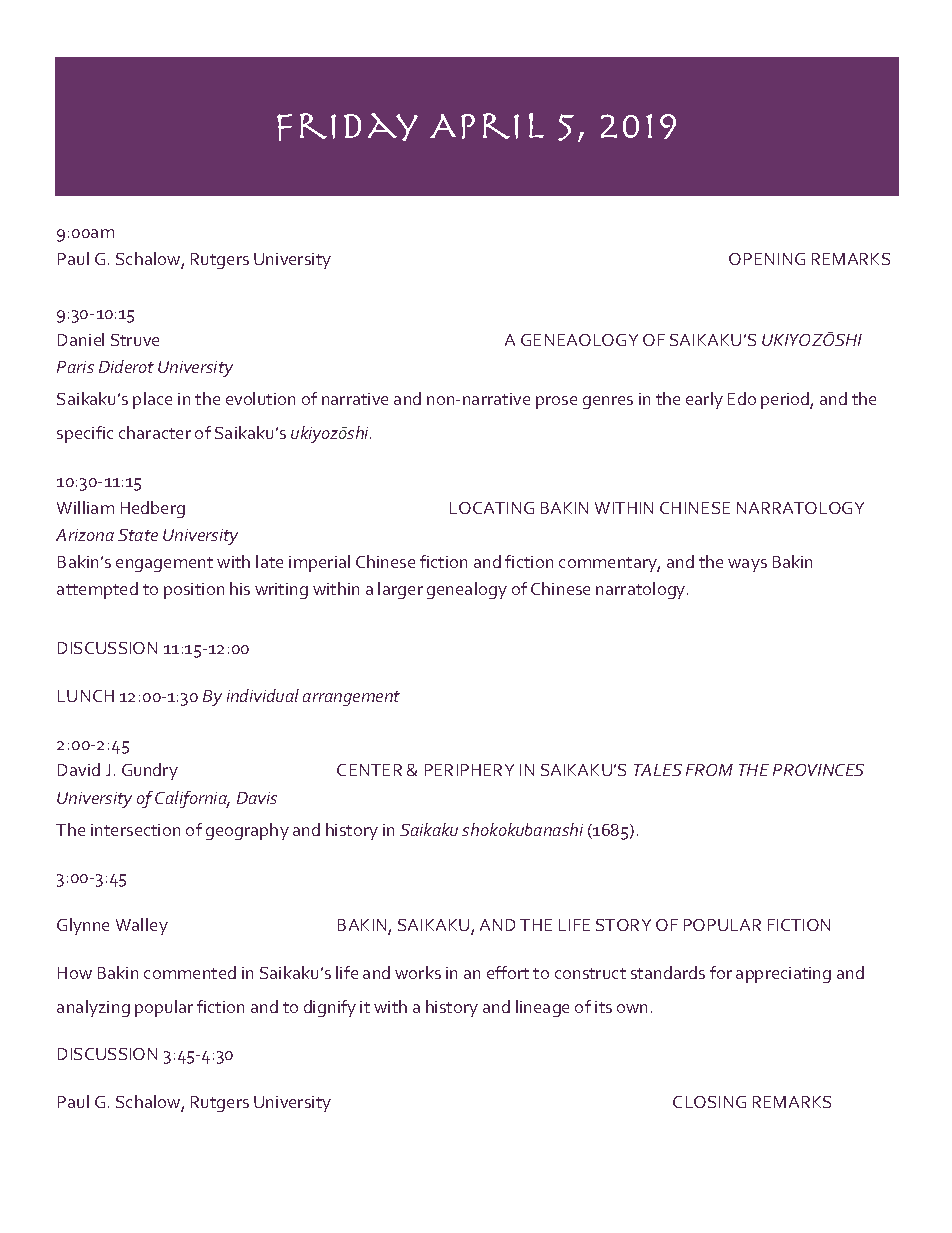 Image resolution: width=952 pixels, height=1233 pixels. Describe the element at coordinates (155, 432) in the screenshot. I see `character` at that location.
